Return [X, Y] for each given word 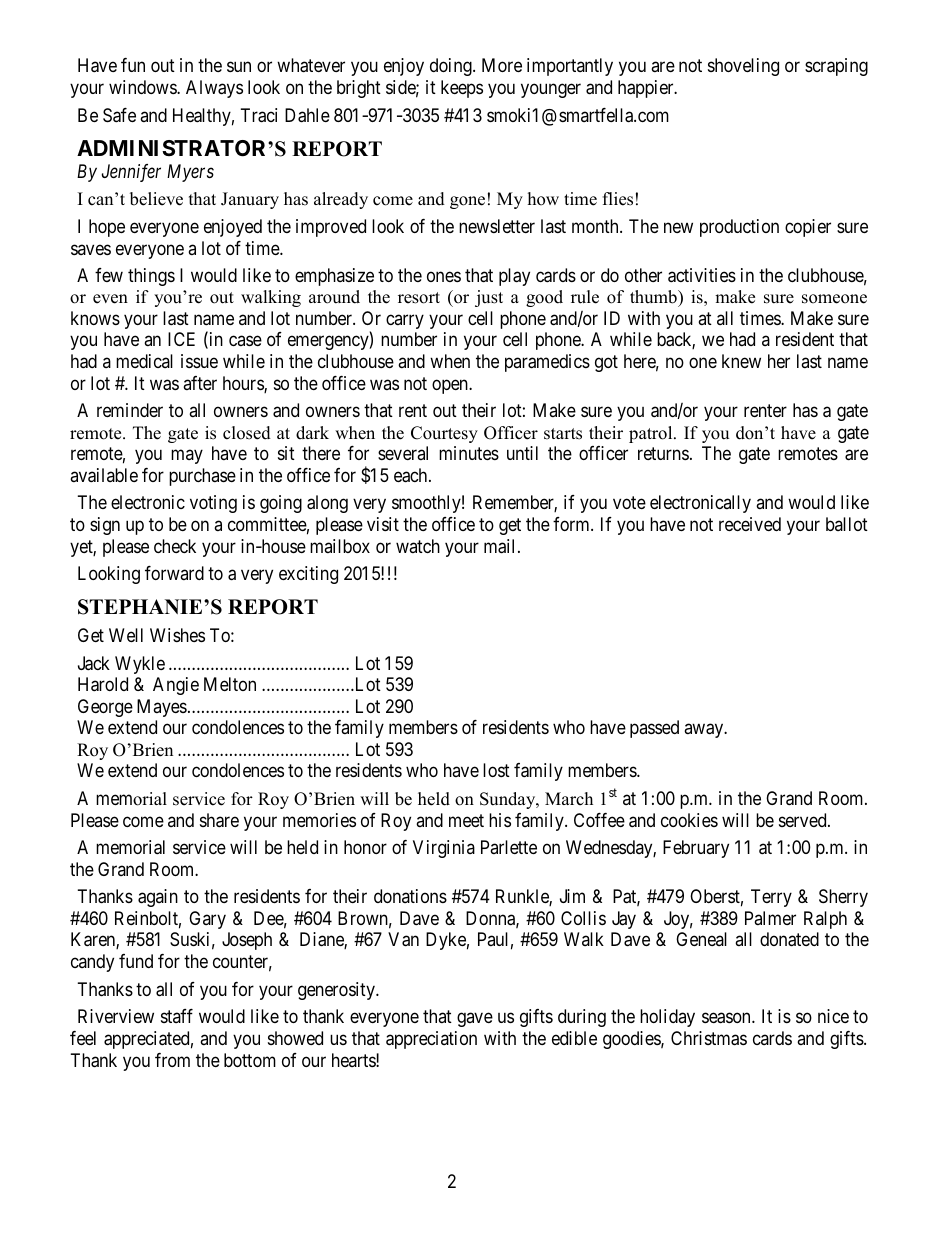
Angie [176, 686]
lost [496, 770]
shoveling [743, 67]
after [200, 383]
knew [741, 361]
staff [177, 1016]
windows [143, 87]
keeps [462, 89]
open [451, 386]
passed [654, 729]
